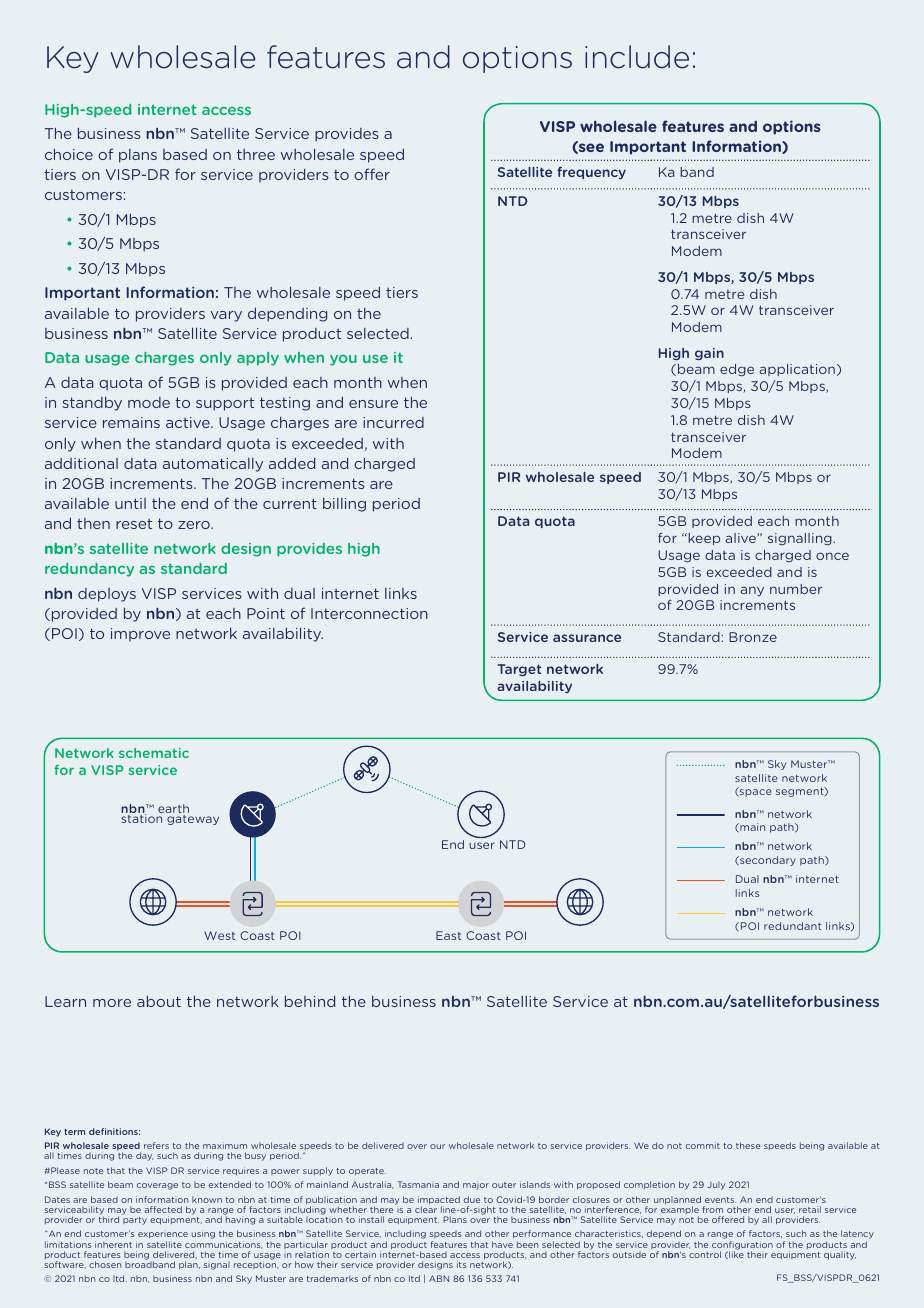 The height and width of the image is (1308, 924). What do you see at coordinates (69, 154) in the image?
I see `choice` at bounding box center [69, 154].
